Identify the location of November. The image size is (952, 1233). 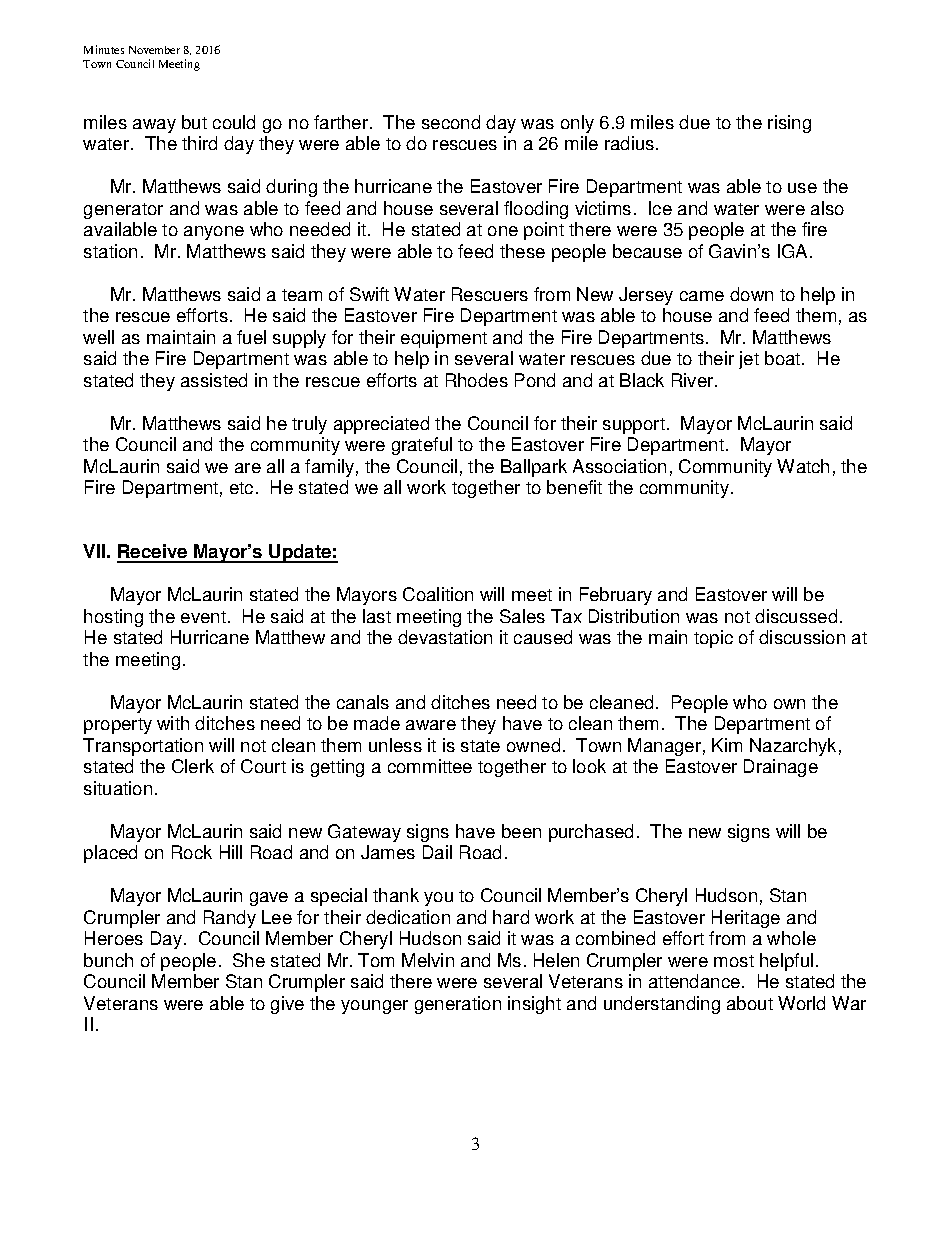
(154, 50).
